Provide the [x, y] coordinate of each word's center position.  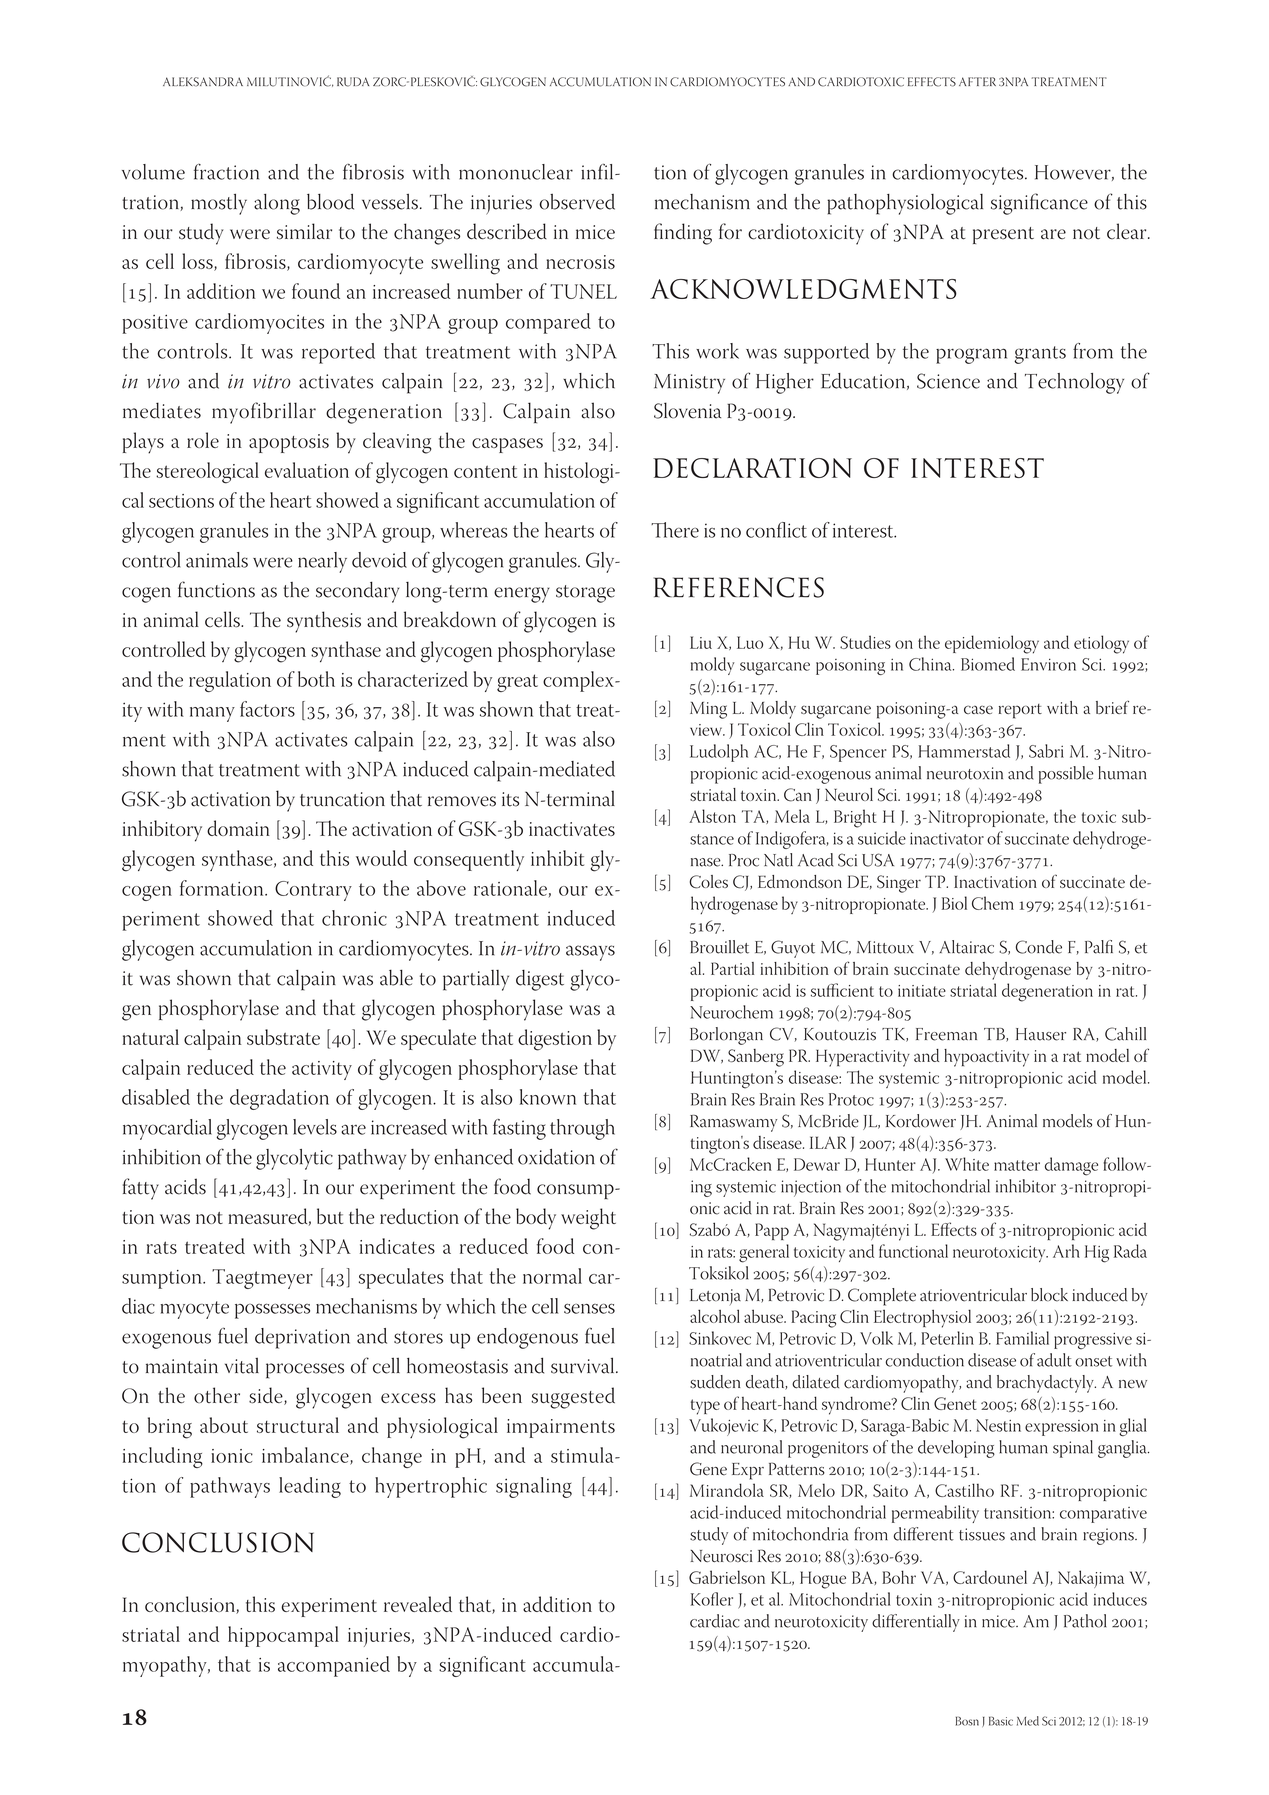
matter [1017, 1165]
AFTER [977, 81]
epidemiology [992, 644]
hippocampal [283, 1636]
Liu [701, 642]
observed [577, 202]
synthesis [324, 622]
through [582, 1129]
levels [315, 1127]
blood [330, 201]
